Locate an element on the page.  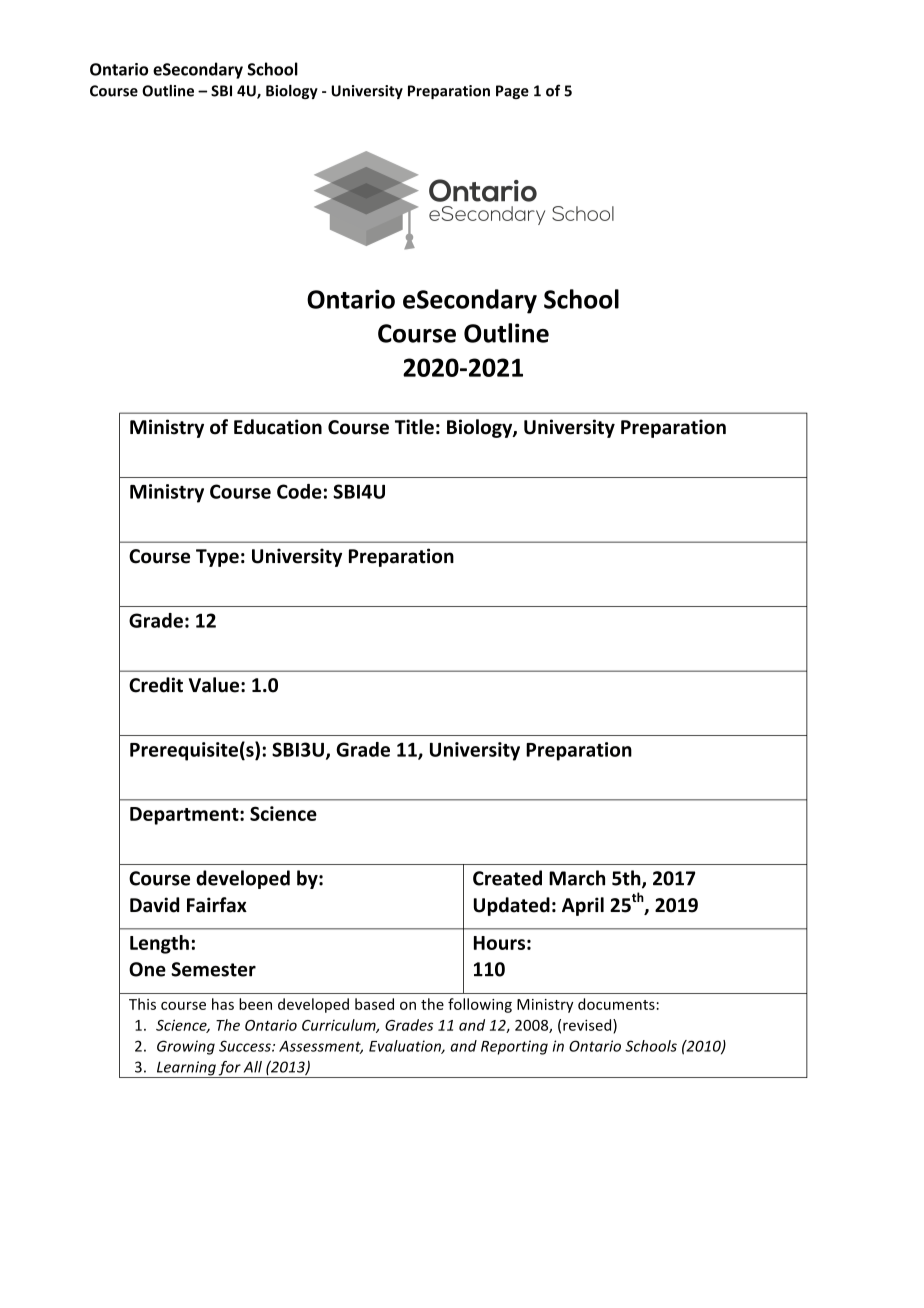
Education is located at coordinates (278, 427).
